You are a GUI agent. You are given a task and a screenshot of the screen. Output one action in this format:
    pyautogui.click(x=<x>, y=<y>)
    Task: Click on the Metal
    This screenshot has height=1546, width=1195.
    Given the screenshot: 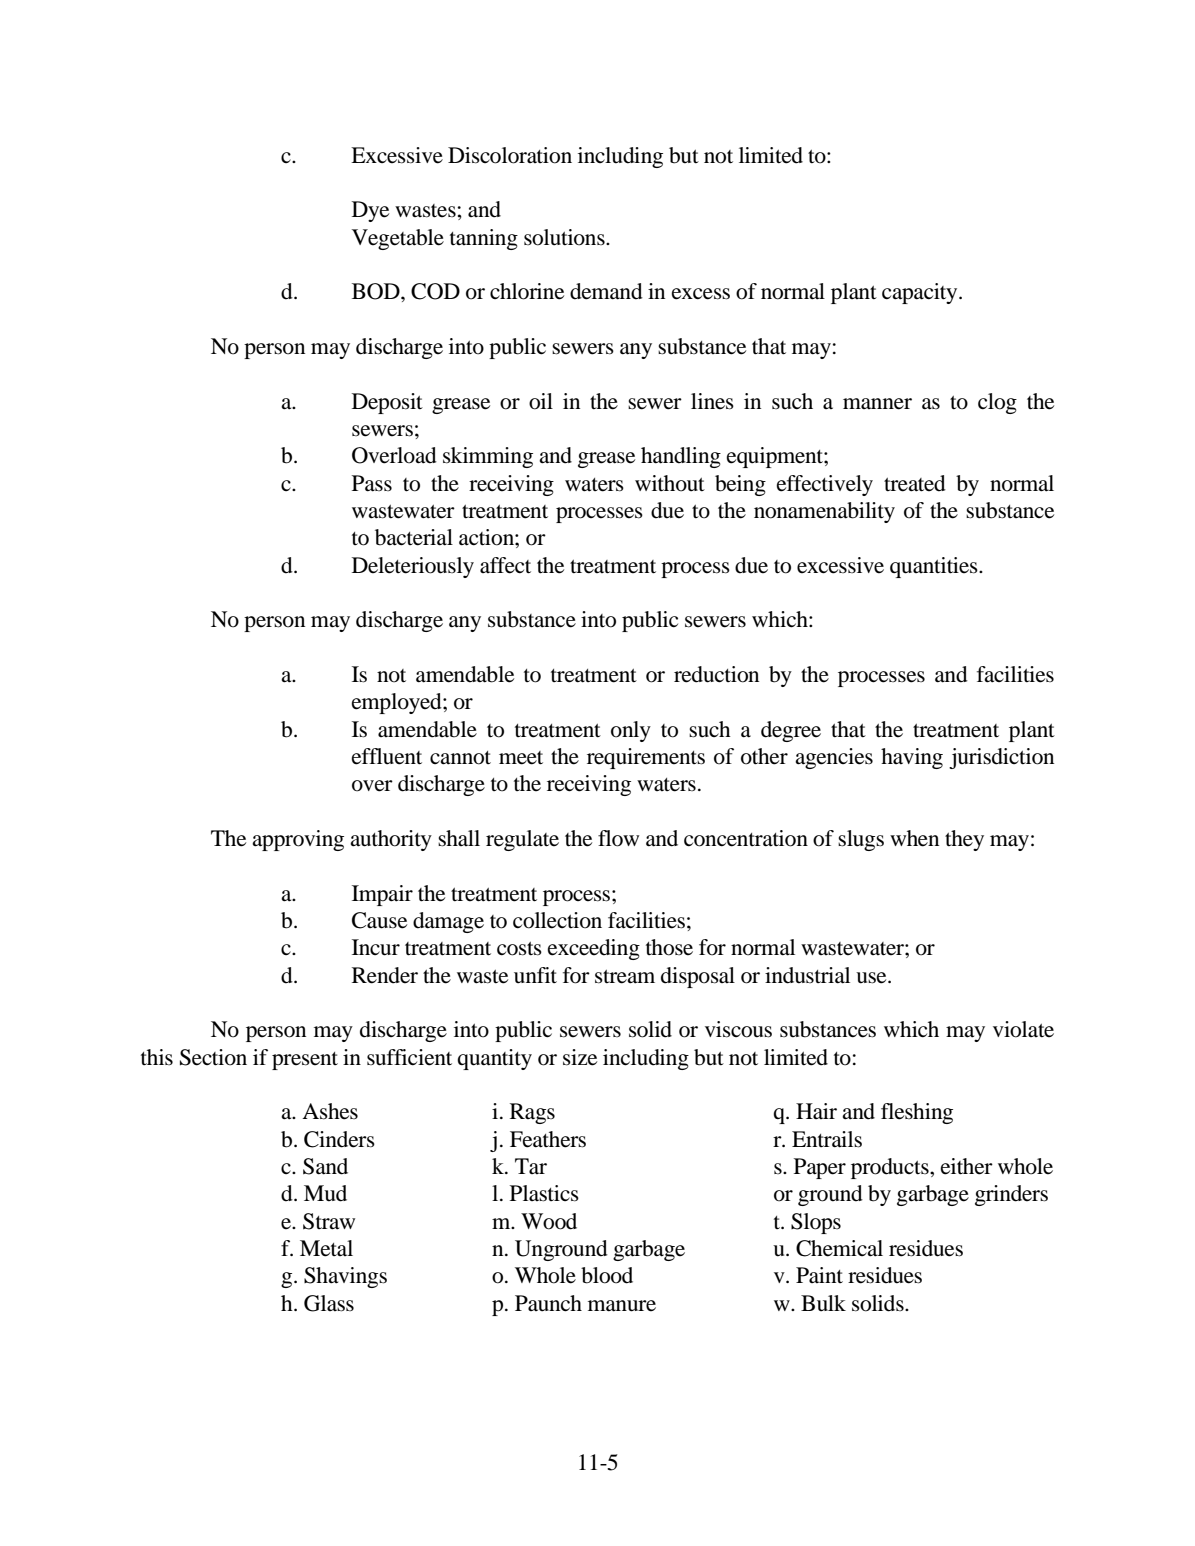 What is the action you would take?
    pyautogui.click(x=326, y=1248)
